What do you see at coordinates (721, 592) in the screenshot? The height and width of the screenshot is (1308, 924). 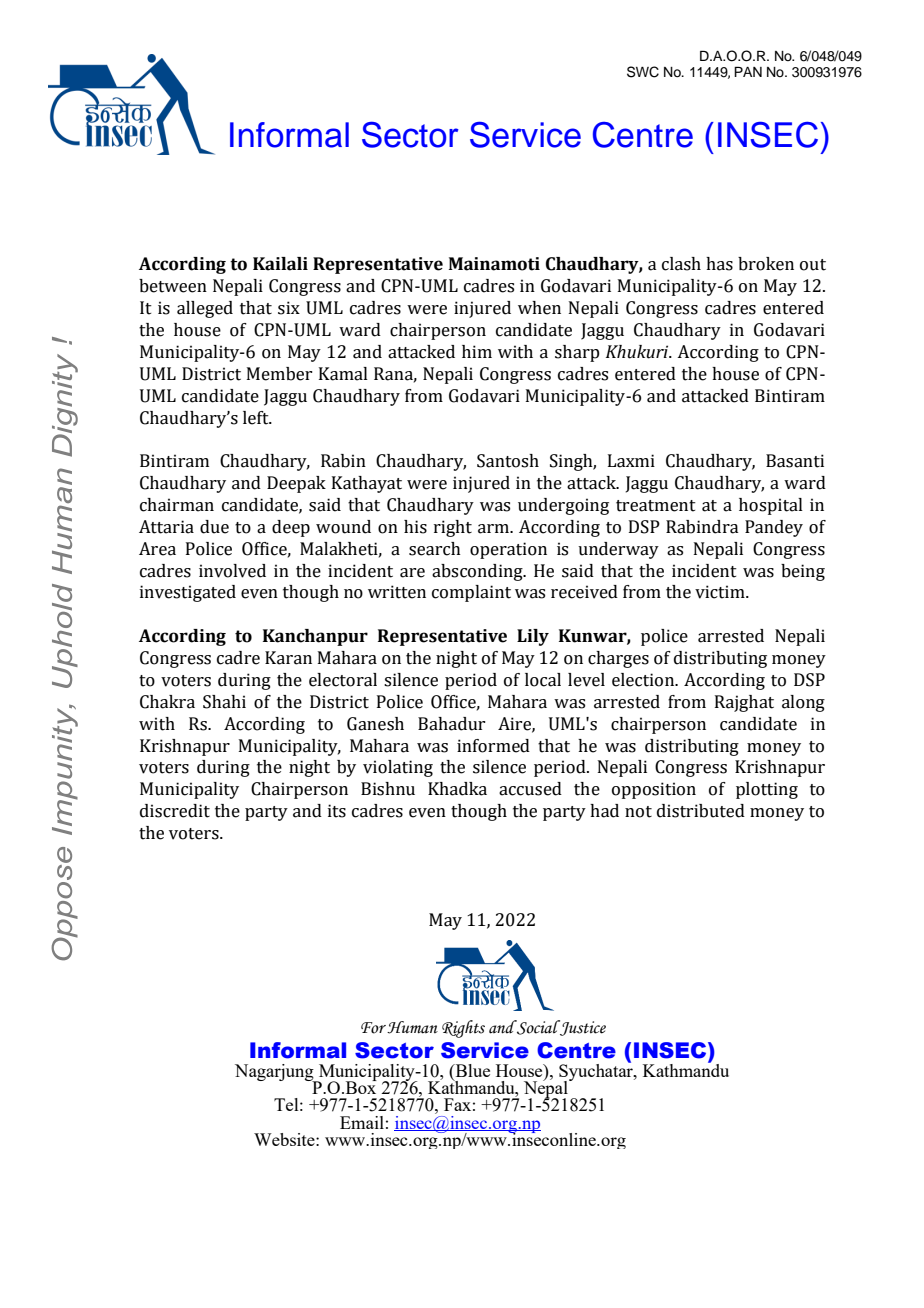 I see `victim` at bounding box center [721, 592].
